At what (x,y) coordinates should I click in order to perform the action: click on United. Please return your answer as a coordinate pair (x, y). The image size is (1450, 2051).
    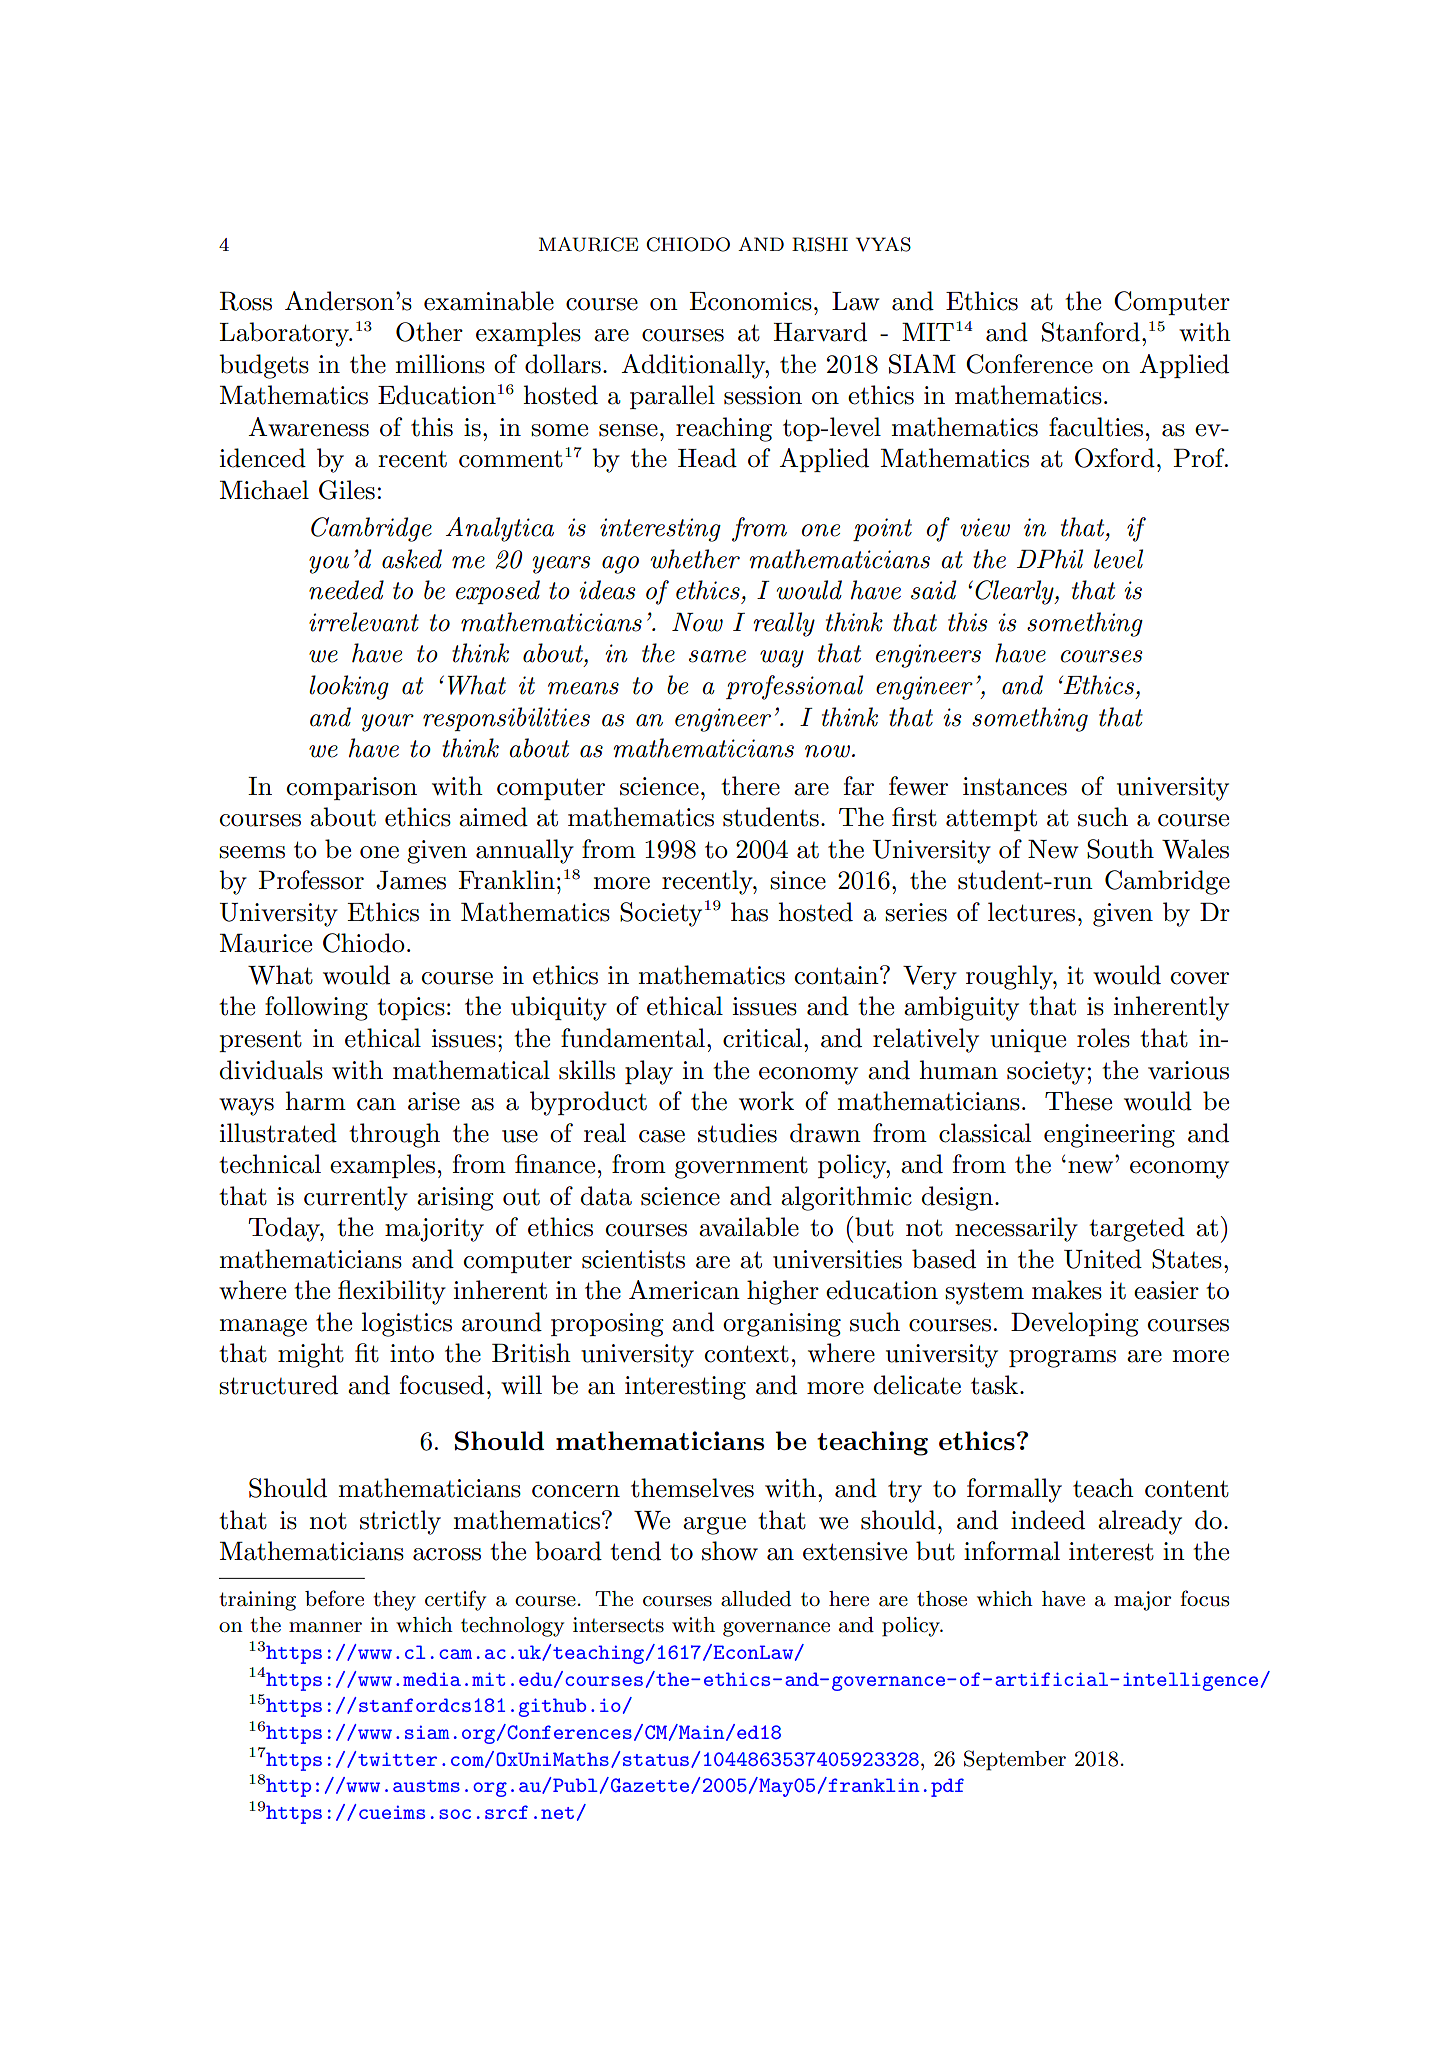
    Looking at the image, I should click on (1103, 1259).
